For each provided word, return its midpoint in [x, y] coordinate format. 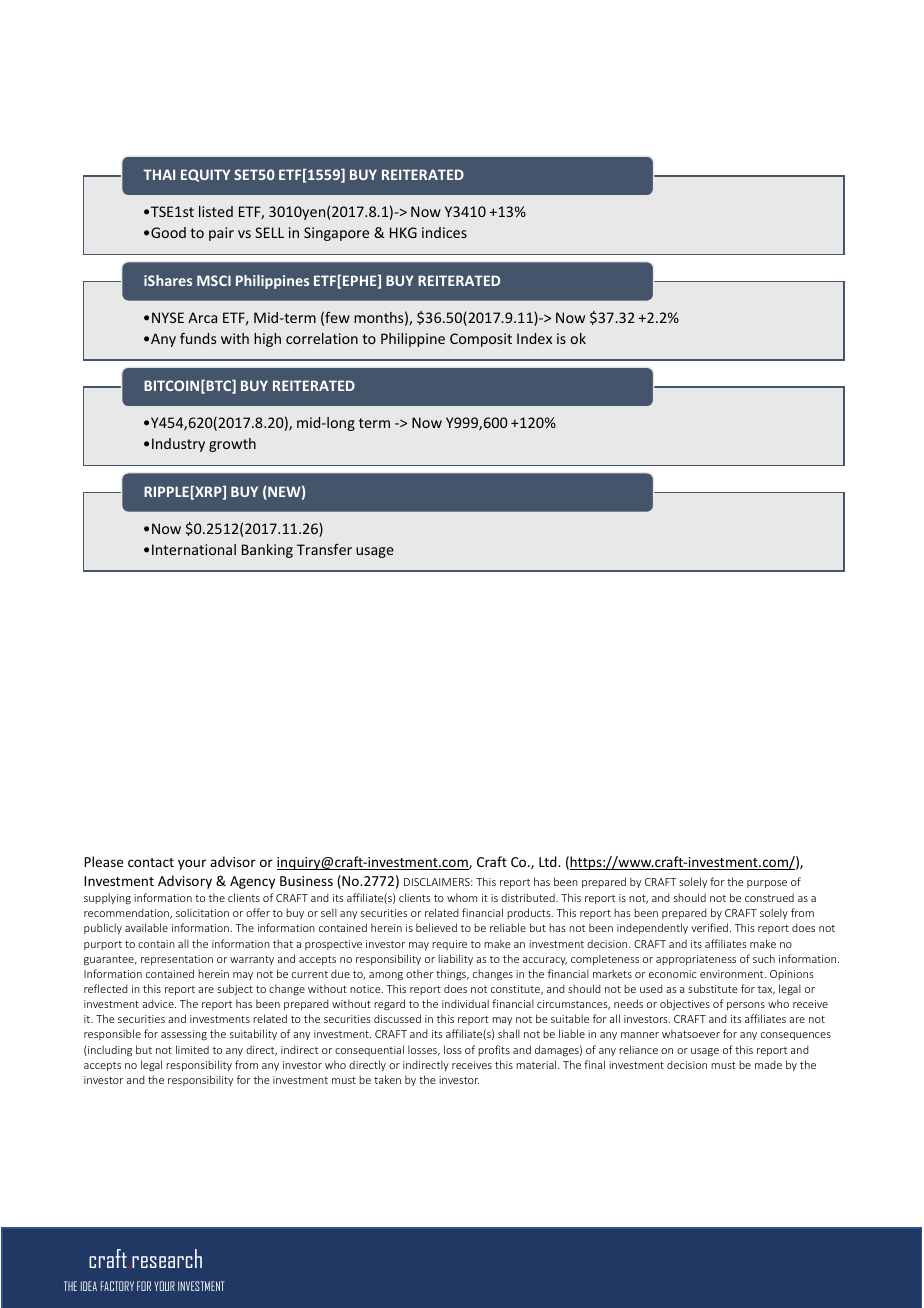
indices [444, 232]
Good [168, 232]
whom [462, 897]
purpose [767, 884]
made [768, 1064]
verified [709, 927]
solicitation [202, 912]
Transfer [324, 549]
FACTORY [117, 1286]
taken [387, 1079]
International [194, 549]
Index [534, 338]
